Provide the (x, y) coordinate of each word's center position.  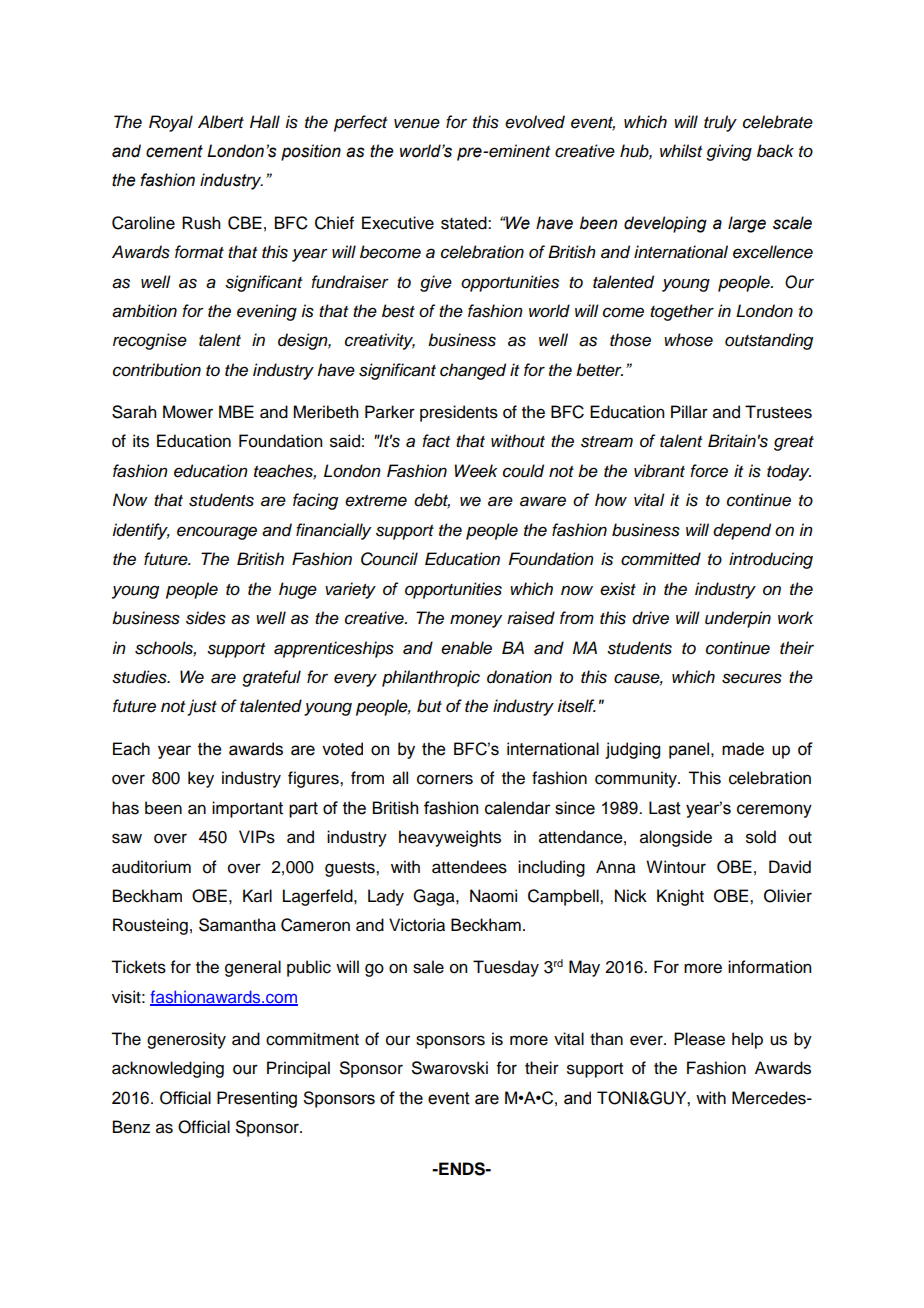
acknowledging (168, 1069)
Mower (188, 412)
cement (174, 151)
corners (445, 779)
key (201, 779)
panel (689, 750)
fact (436, 441)
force (709, 471)
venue (417, 123)
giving (729, 152)
